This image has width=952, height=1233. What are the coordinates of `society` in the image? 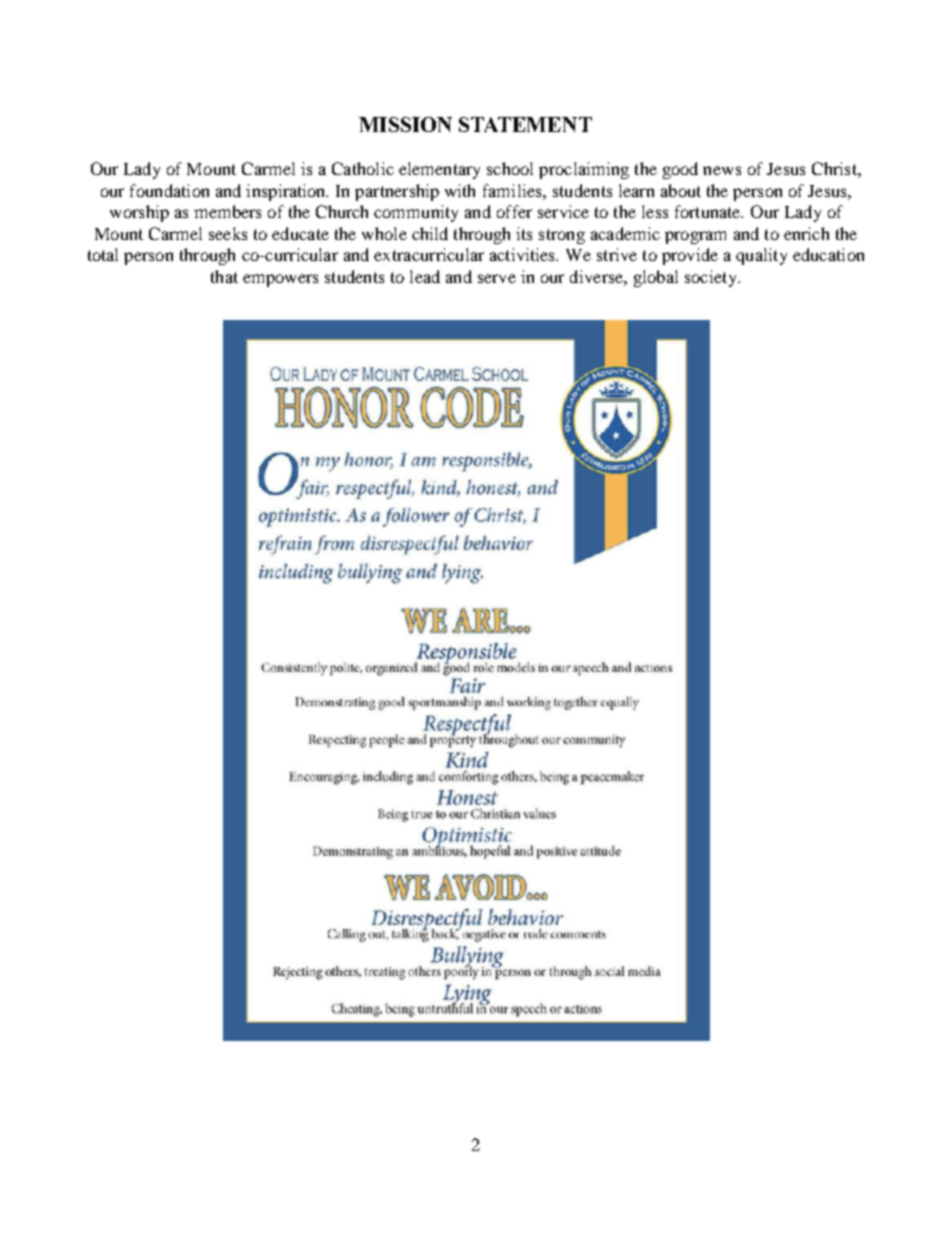 It's located at (712, 278).
